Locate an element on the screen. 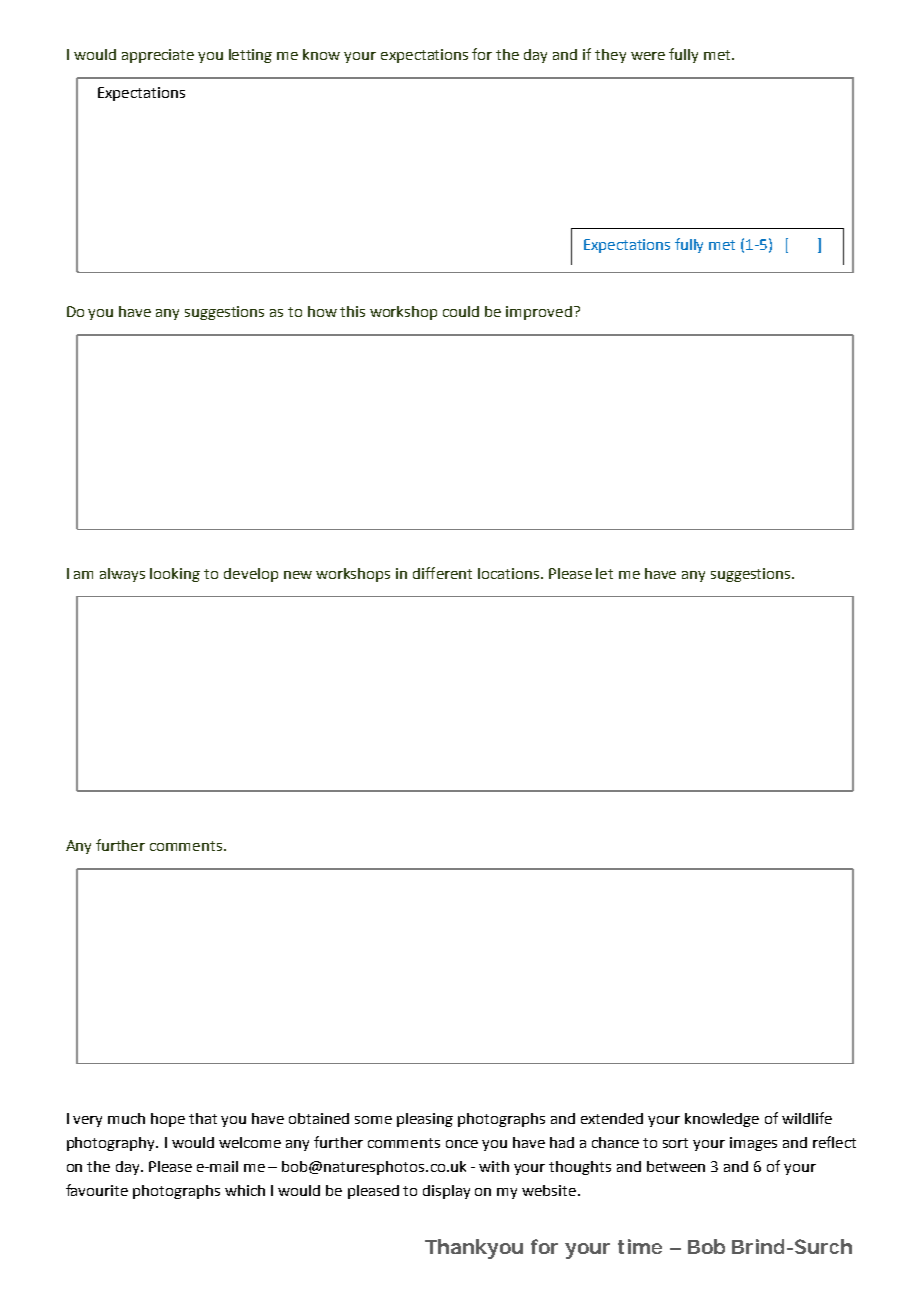 This screenshot has height=1308, width=924. wildlife is located at coordinates (807, 1118).
